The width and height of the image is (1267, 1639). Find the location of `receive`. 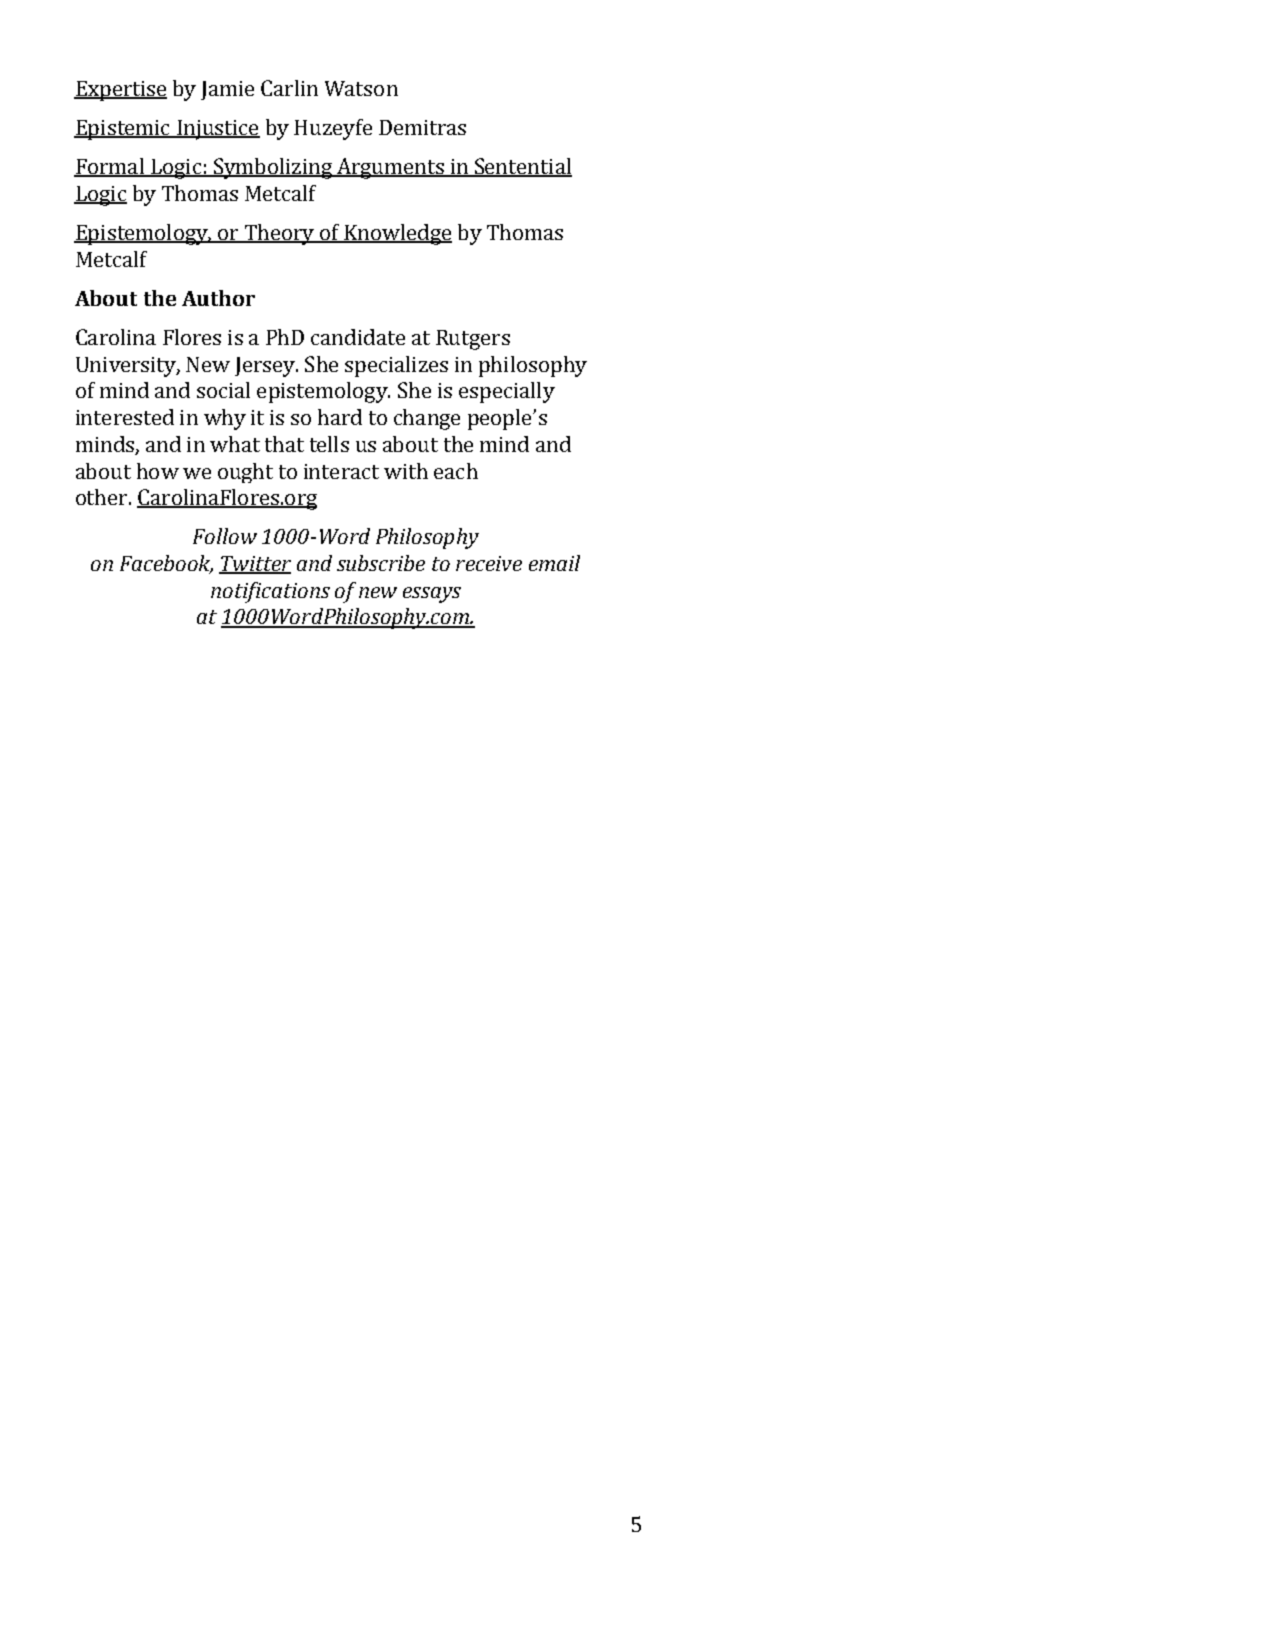

receive is located at coordinates (489, 563).
